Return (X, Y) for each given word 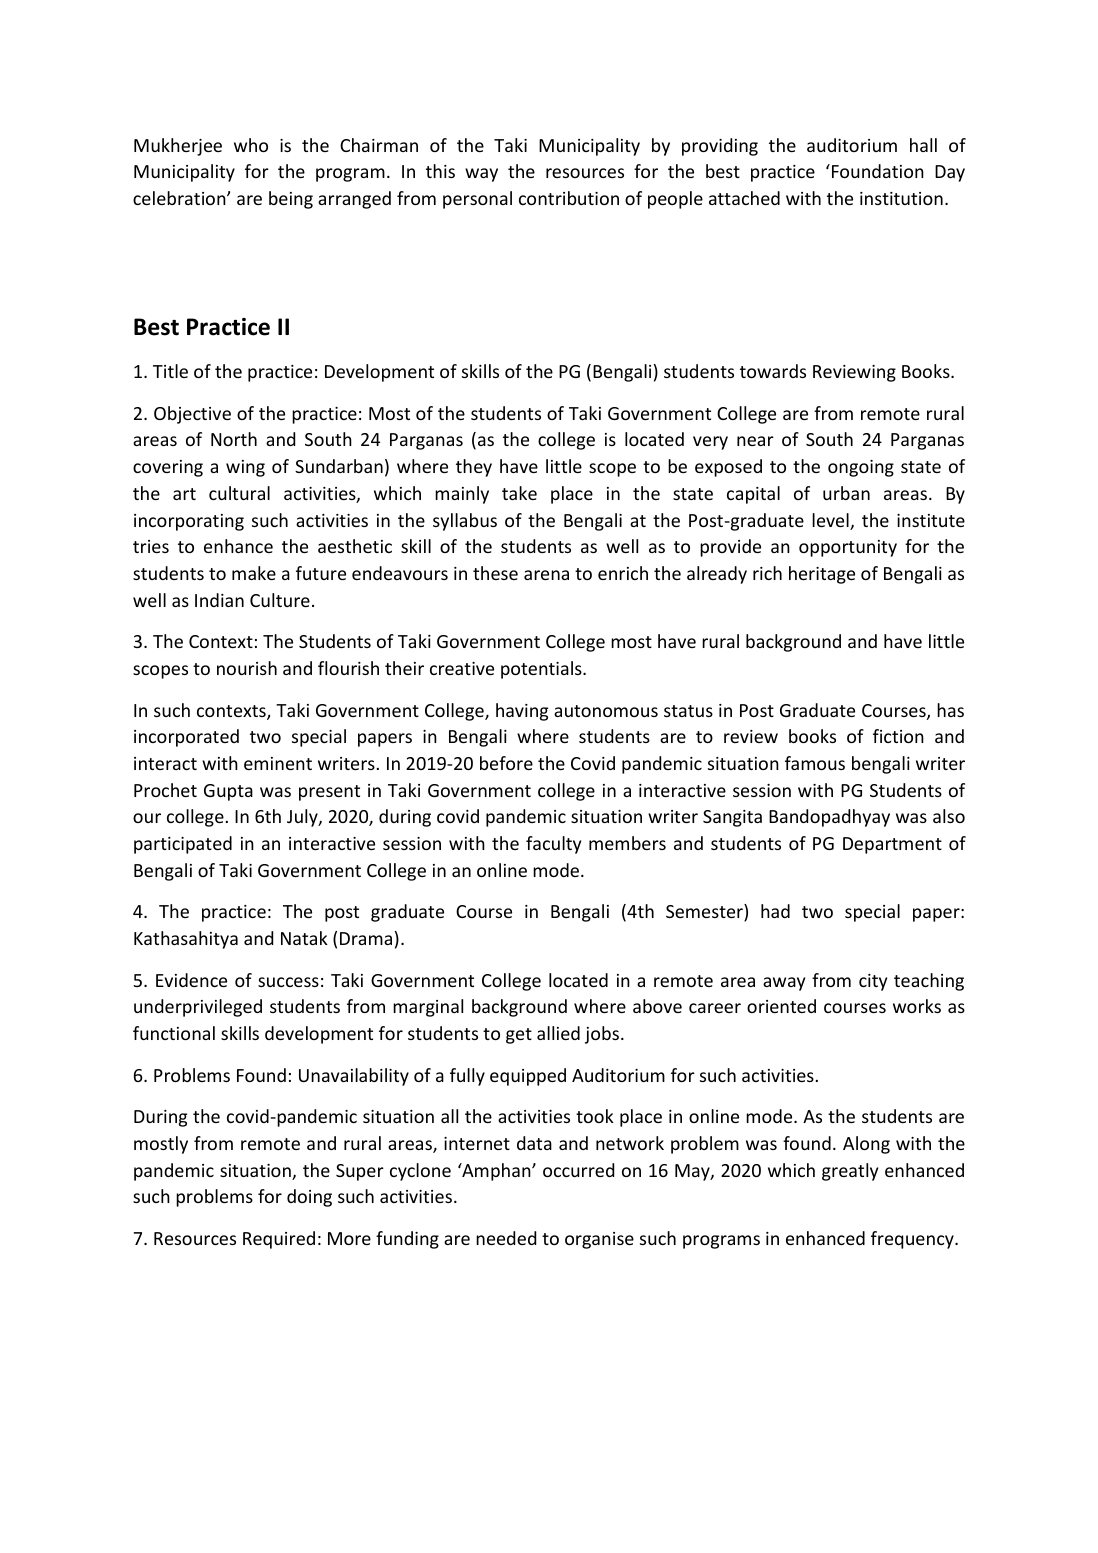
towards (773, 371)
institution (901, 198)
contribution (569, 198)
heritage (822, 575)
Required (279, 1240)
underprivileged (198, 1008)
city (873, 982)
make (254, 573)
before (506, 763)
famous (815, 763)
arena (546, 575)
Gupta (228, 792)
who (251, 145)
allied (558, 1033)
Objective (192, 415)
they (474, 468)
